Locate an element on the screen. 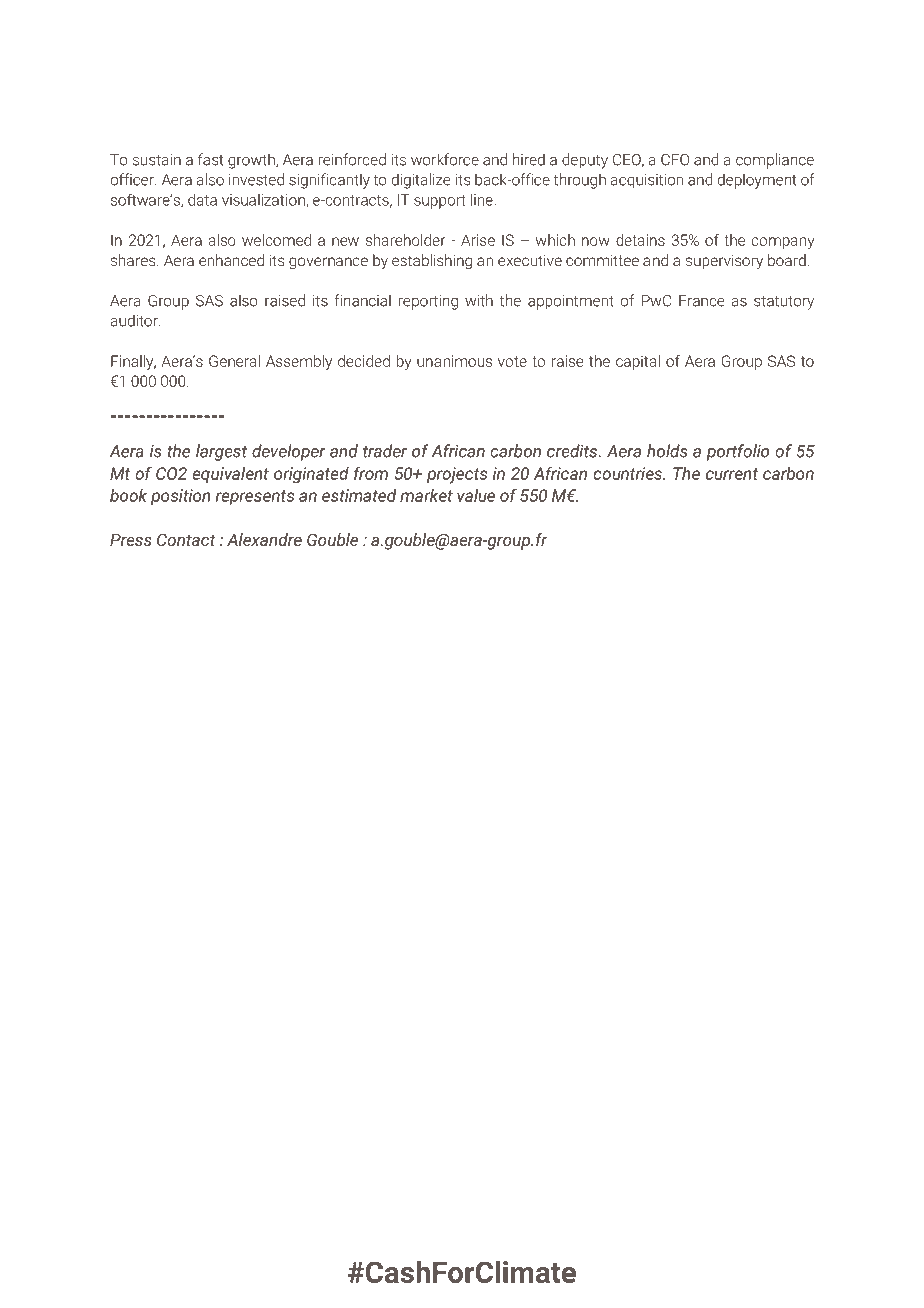 The width and height of the screenshot is (924, 1308). capital is located at coordinates (638, 362).
